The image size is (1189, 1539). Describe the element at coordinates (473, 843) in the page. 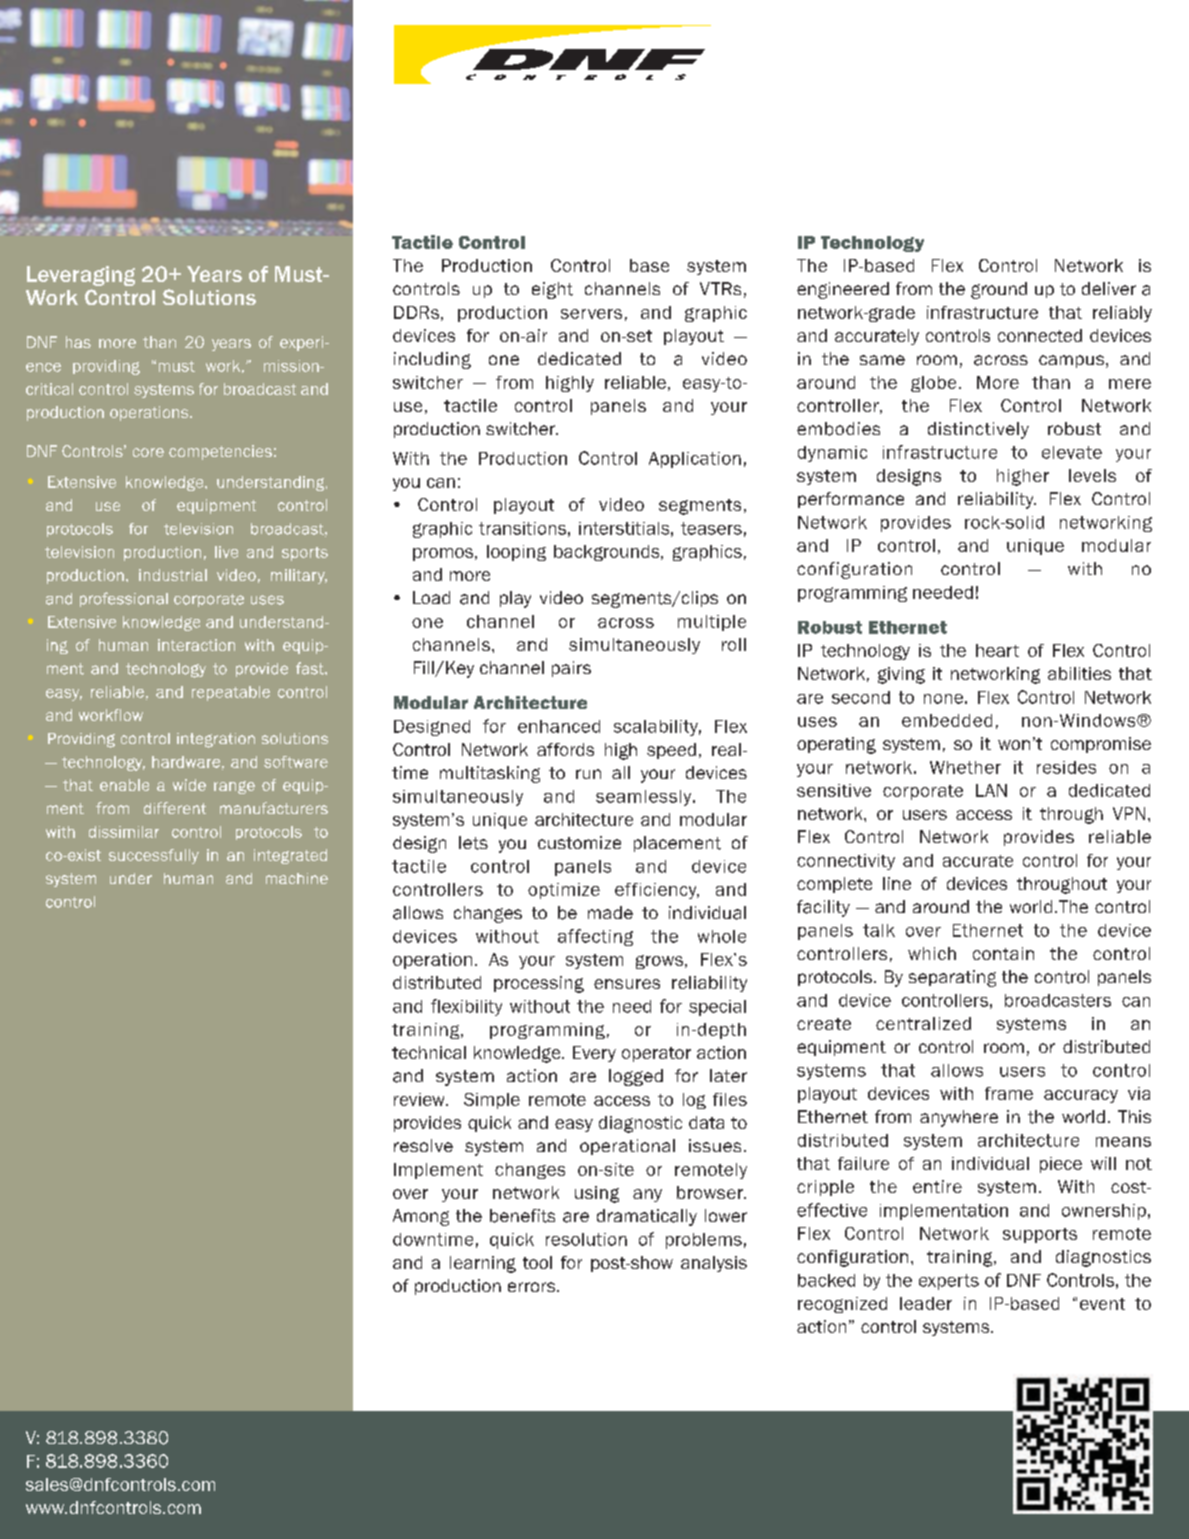

I see `lets` at that location.
